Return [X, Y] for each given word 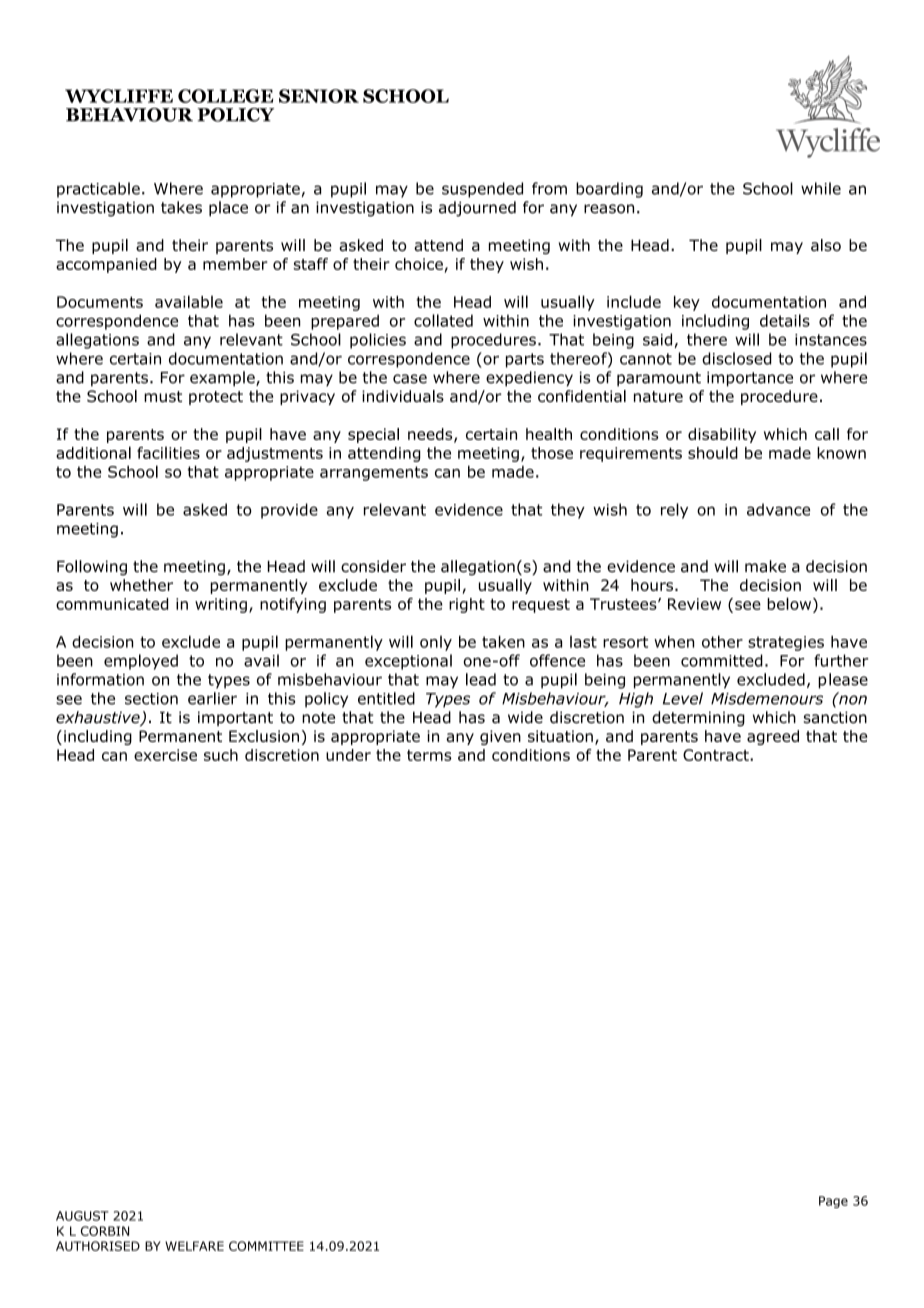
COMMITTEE [266, 1246]
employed [141, 662]
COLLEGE [225, 96]
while [821, 188]
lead [481, 679]
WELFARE [194, 1246]
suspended [482, 190]
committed [722, 660]
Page [833, 1202]
